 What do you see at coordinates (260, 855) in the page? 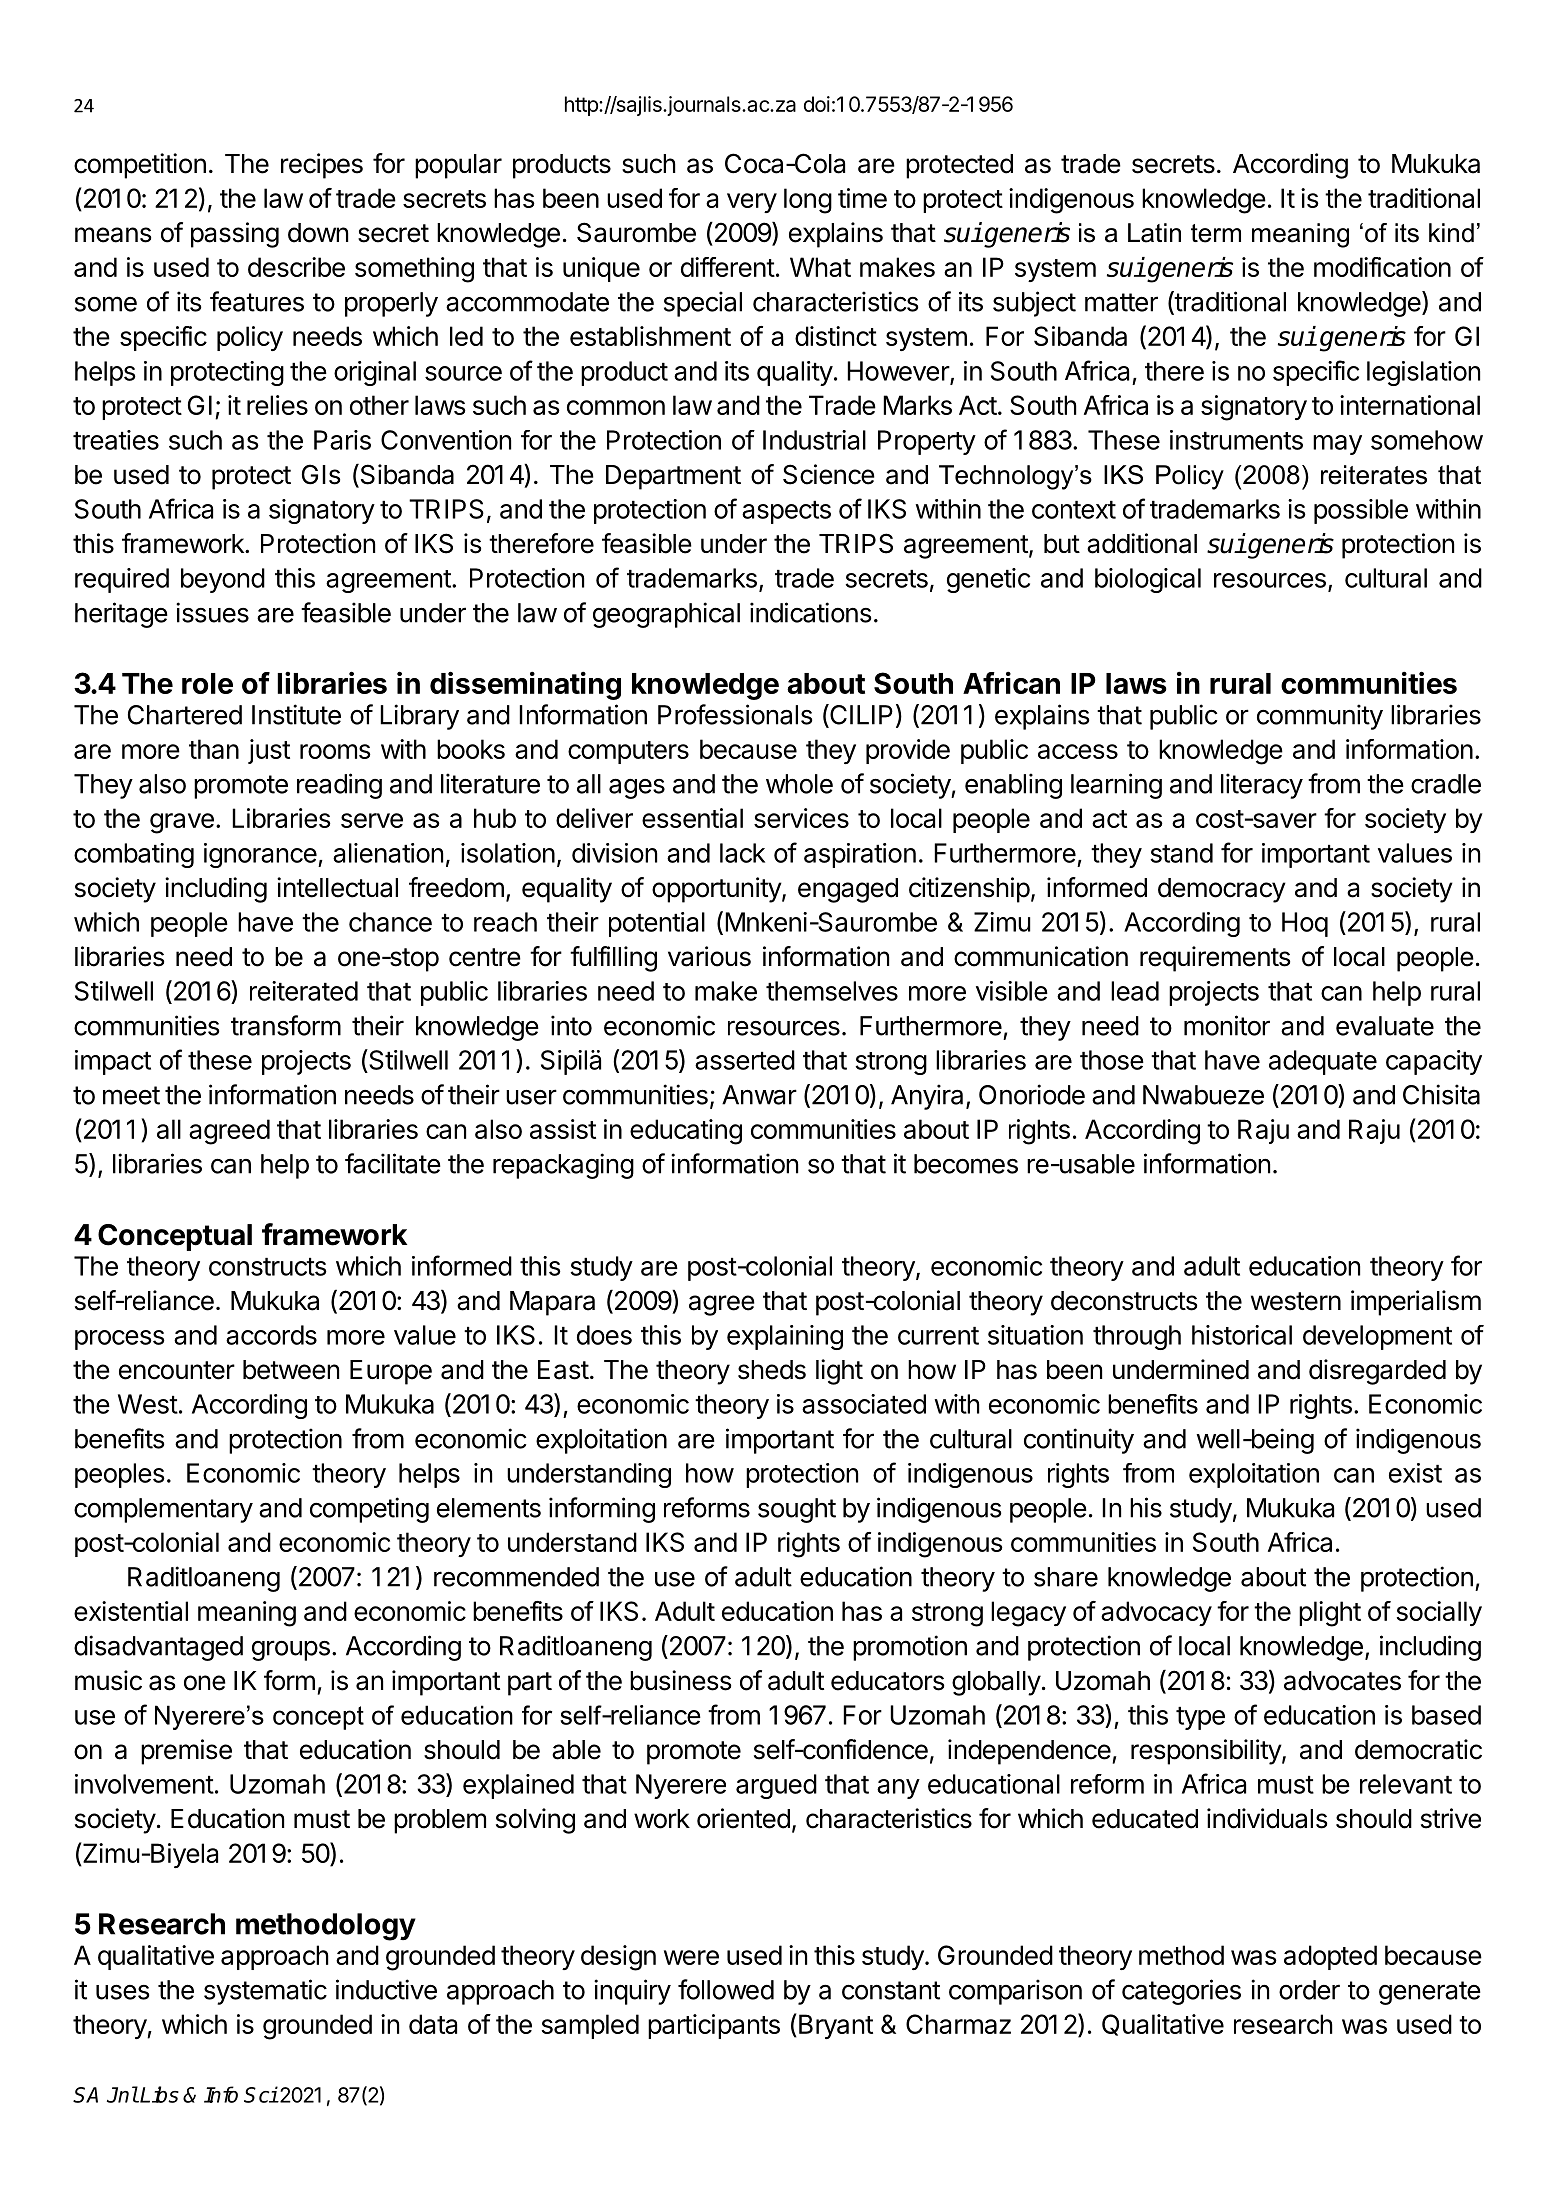
I see `ignorance` at bounding box center [260, 855].
